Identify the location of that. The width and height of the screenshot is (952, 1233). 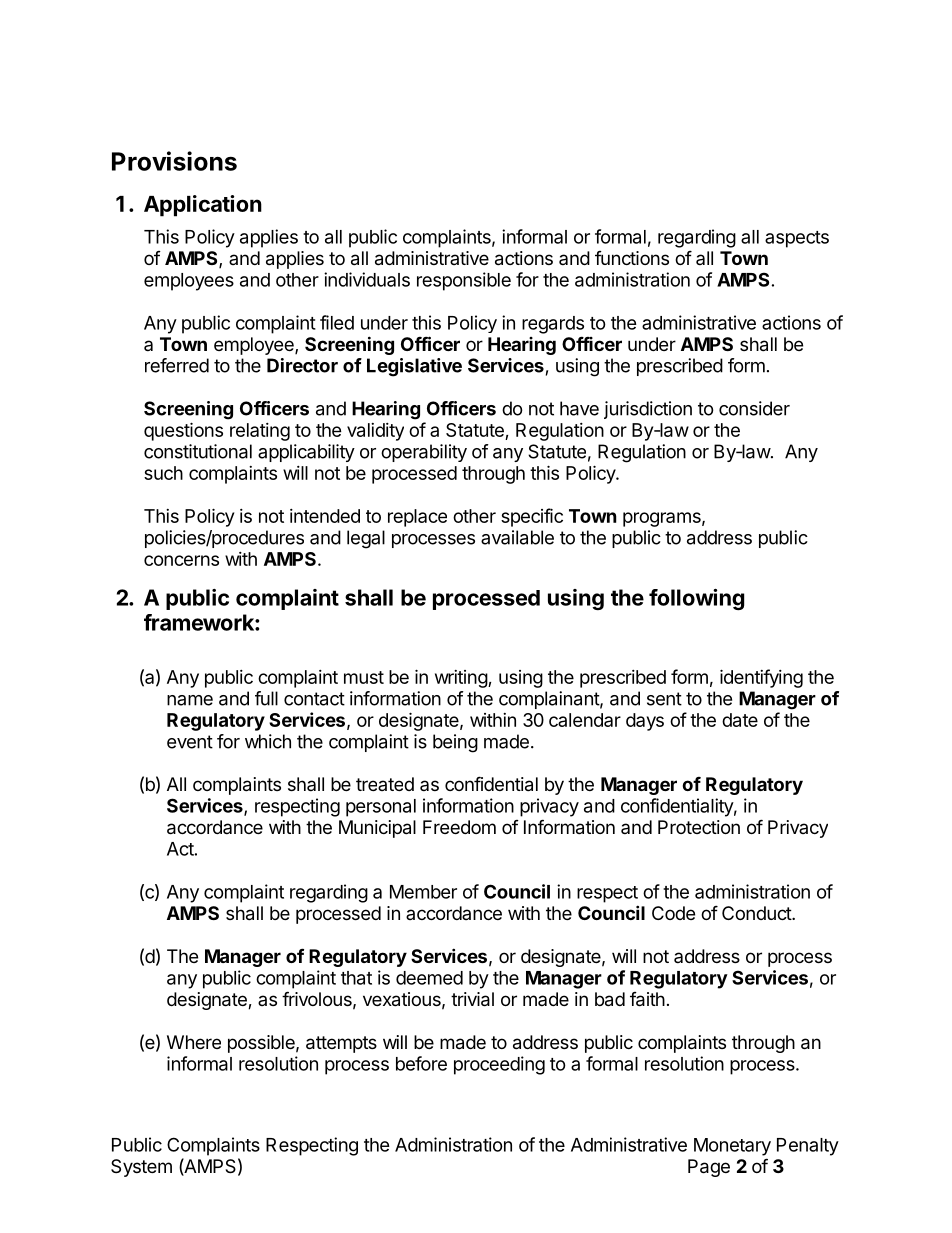
(356, 978).
